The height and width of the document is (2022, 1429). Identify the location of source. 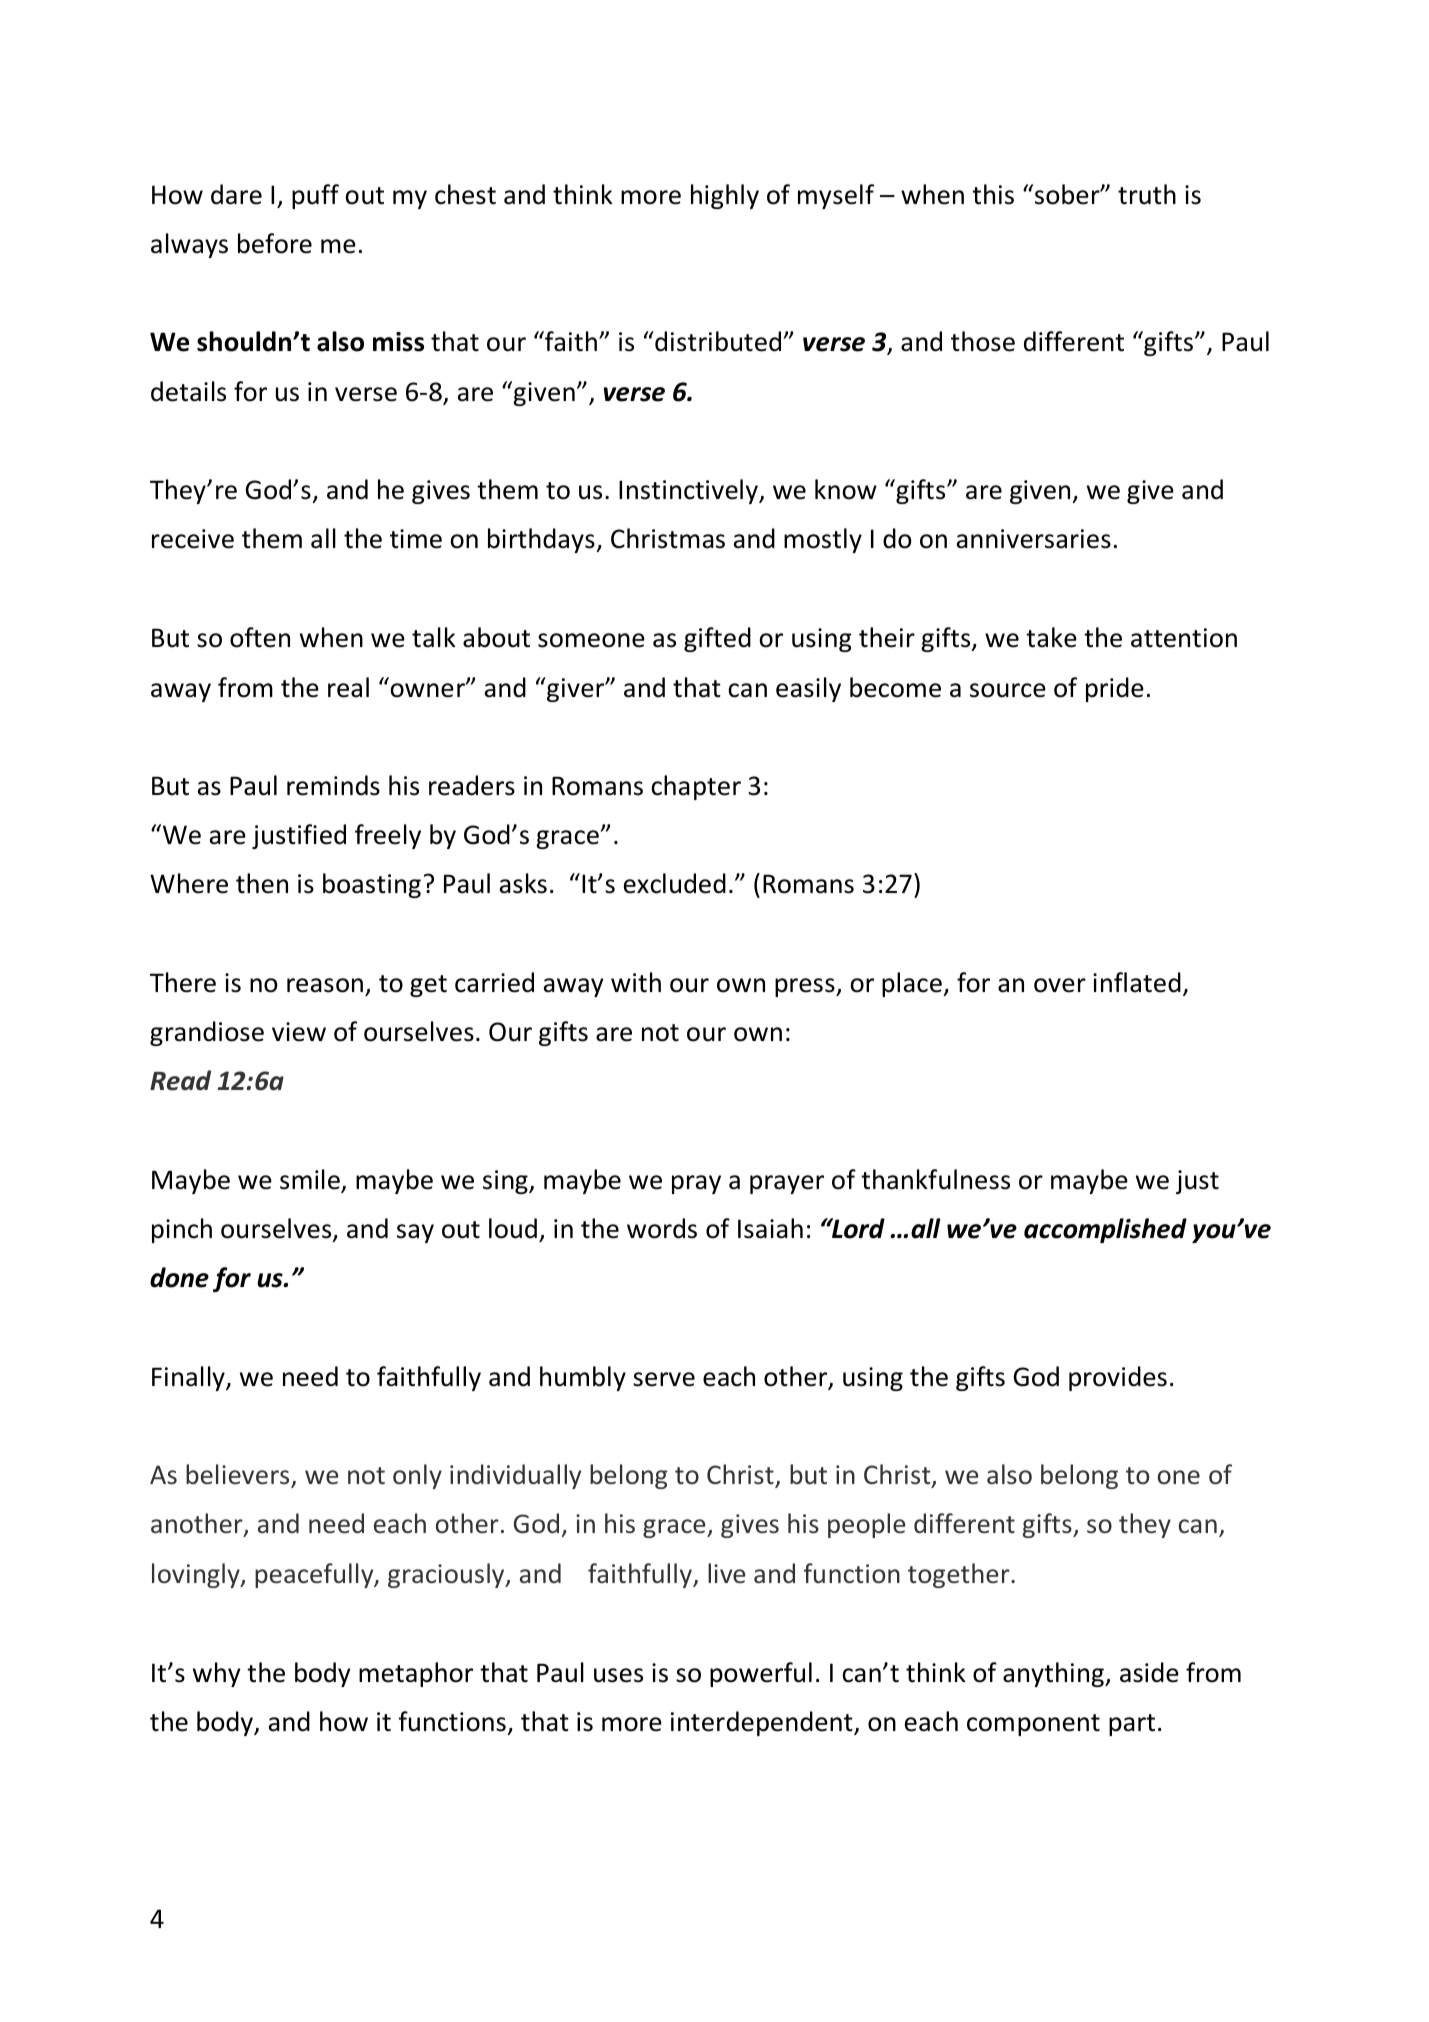
(1008, 690).
